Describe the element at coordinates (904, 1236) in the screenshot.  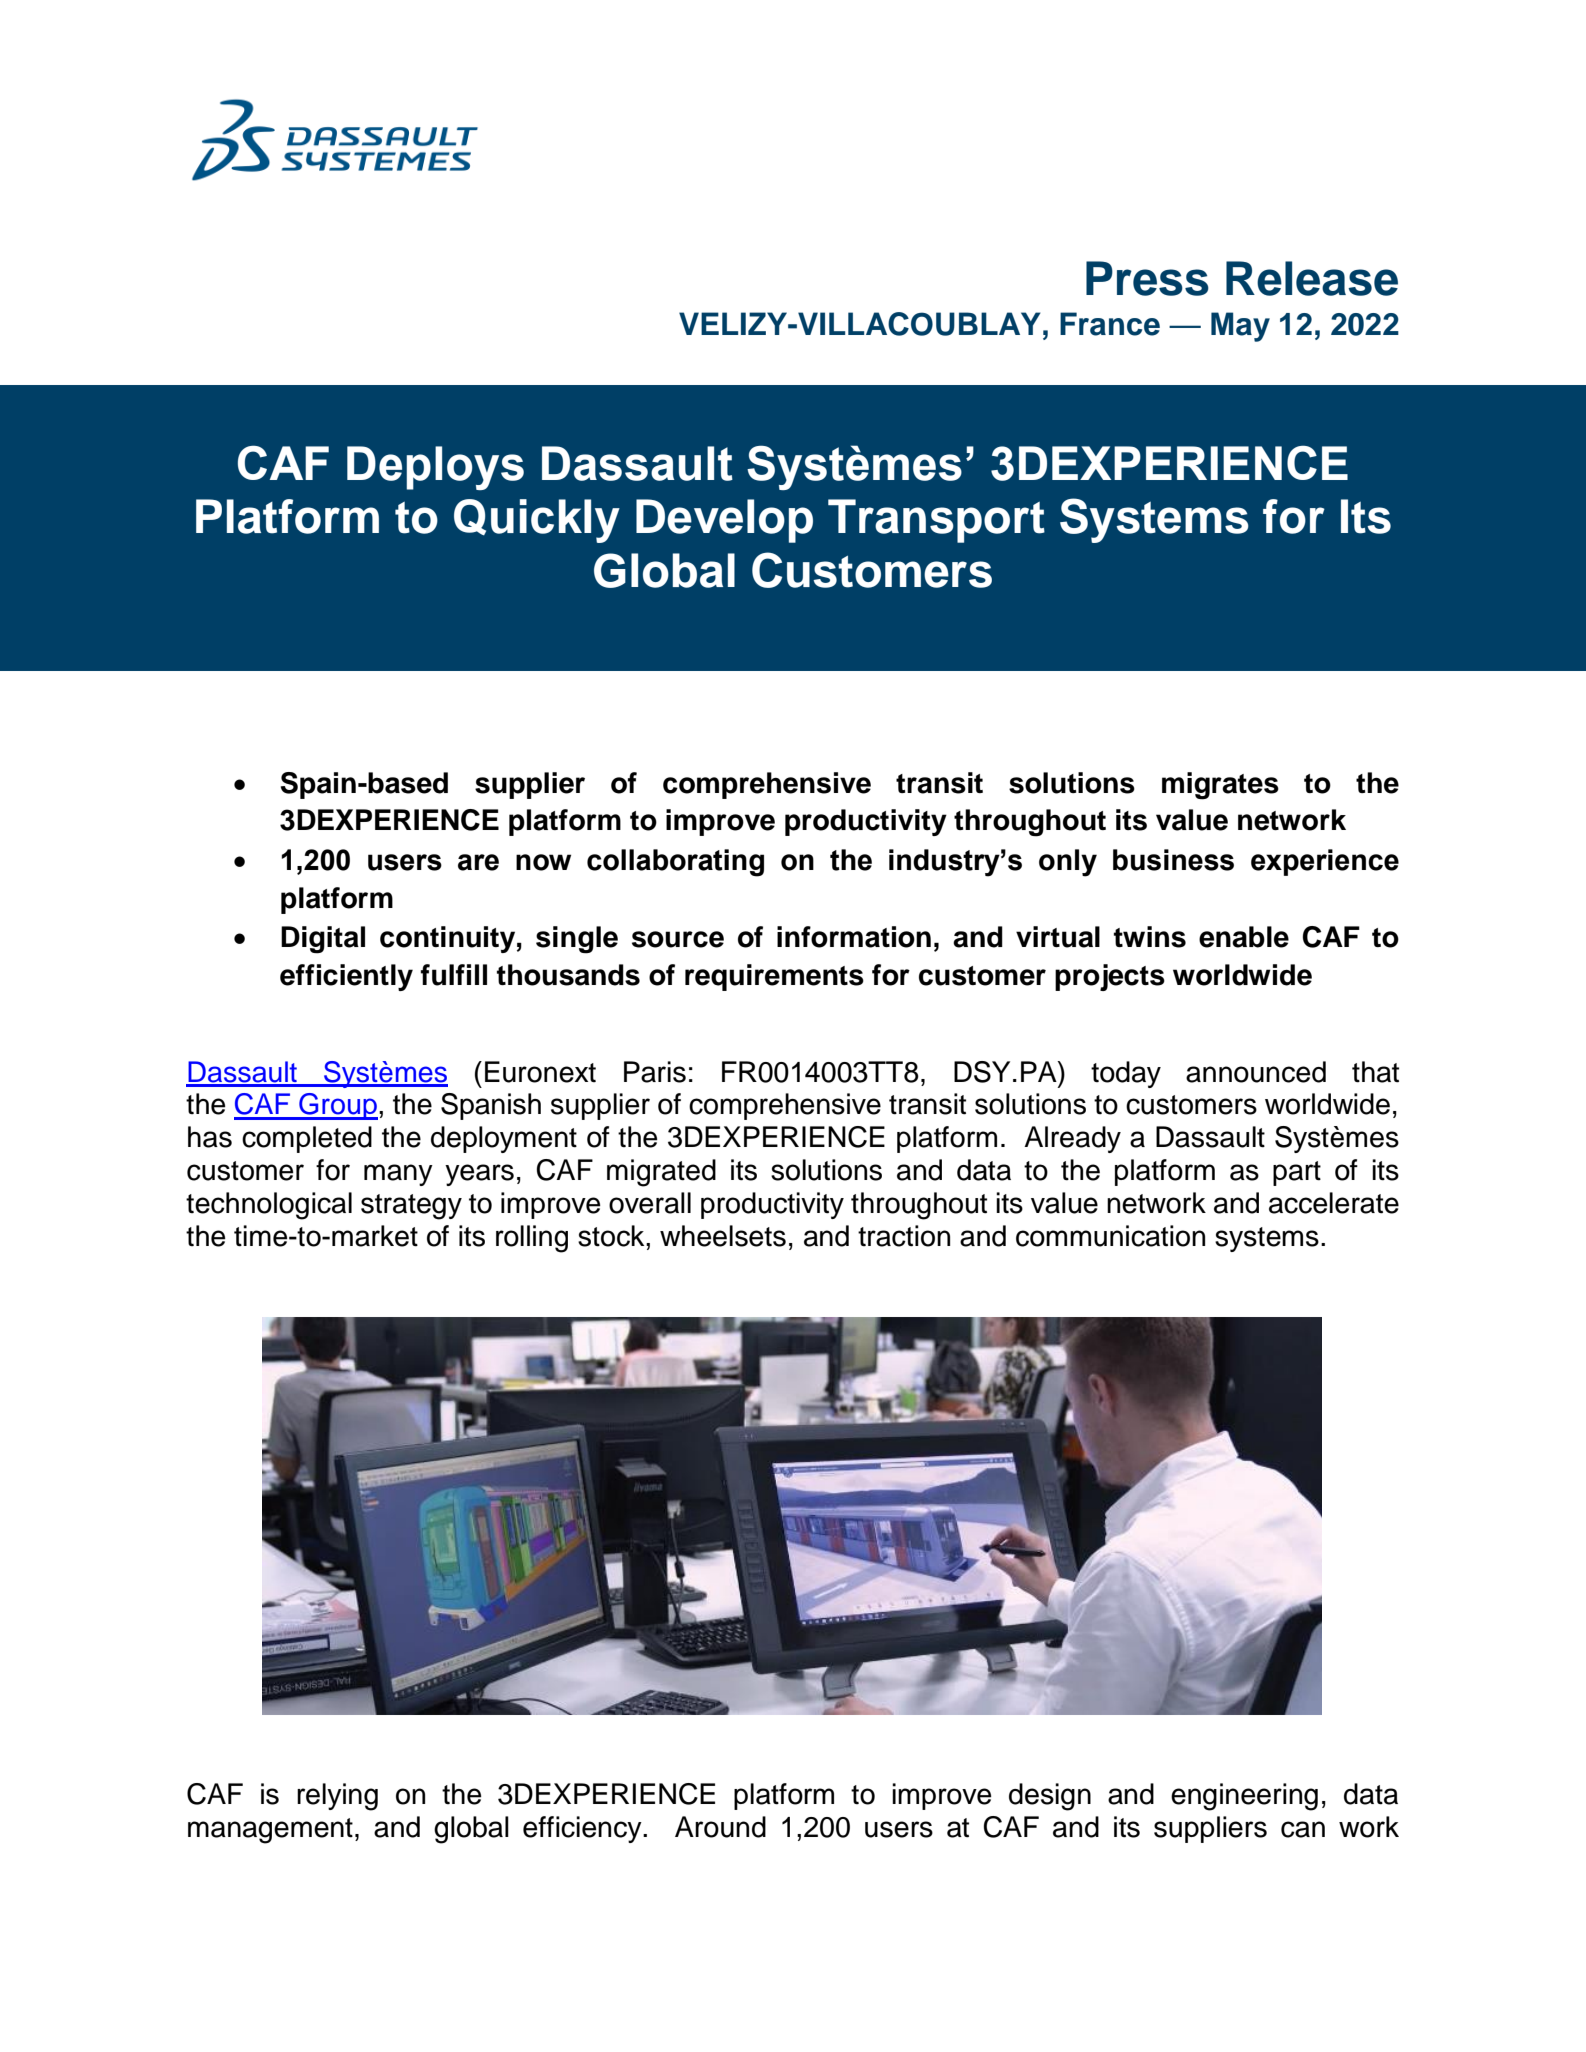
I see `traction` at that location.
